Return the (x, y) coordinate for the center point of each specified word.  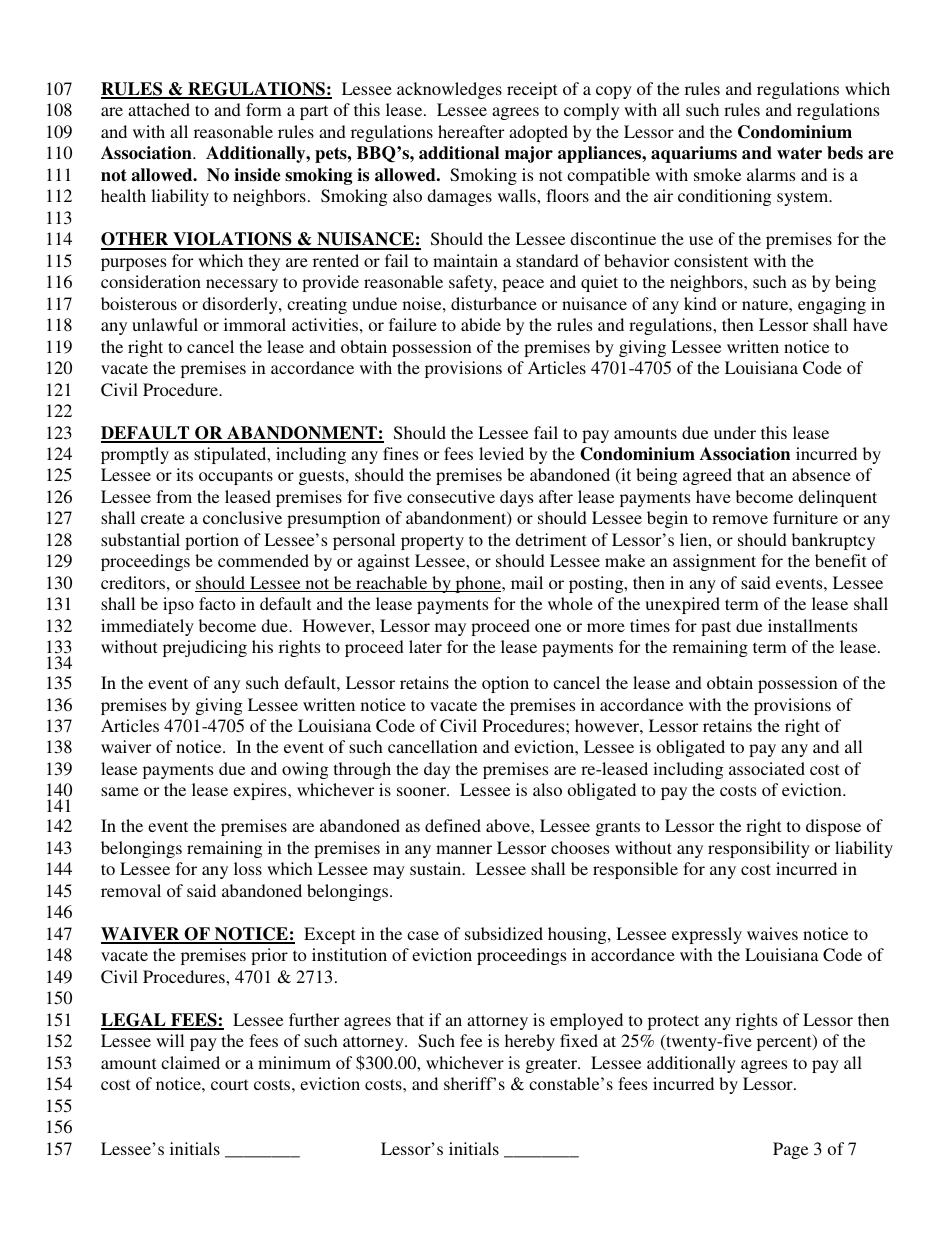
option (505, 684)
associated (767, 768)
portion (212, 541)
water (799, 153)
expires (261, 791)
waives (772, 933)
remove (740, 519)
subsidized (504, 933)
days (516, 498)
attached (159, 109)
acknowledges (449, 90)
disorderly (241, 305)
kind (700, 303)
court (229, 1084)
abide (481, 324)
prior (269, 956)
